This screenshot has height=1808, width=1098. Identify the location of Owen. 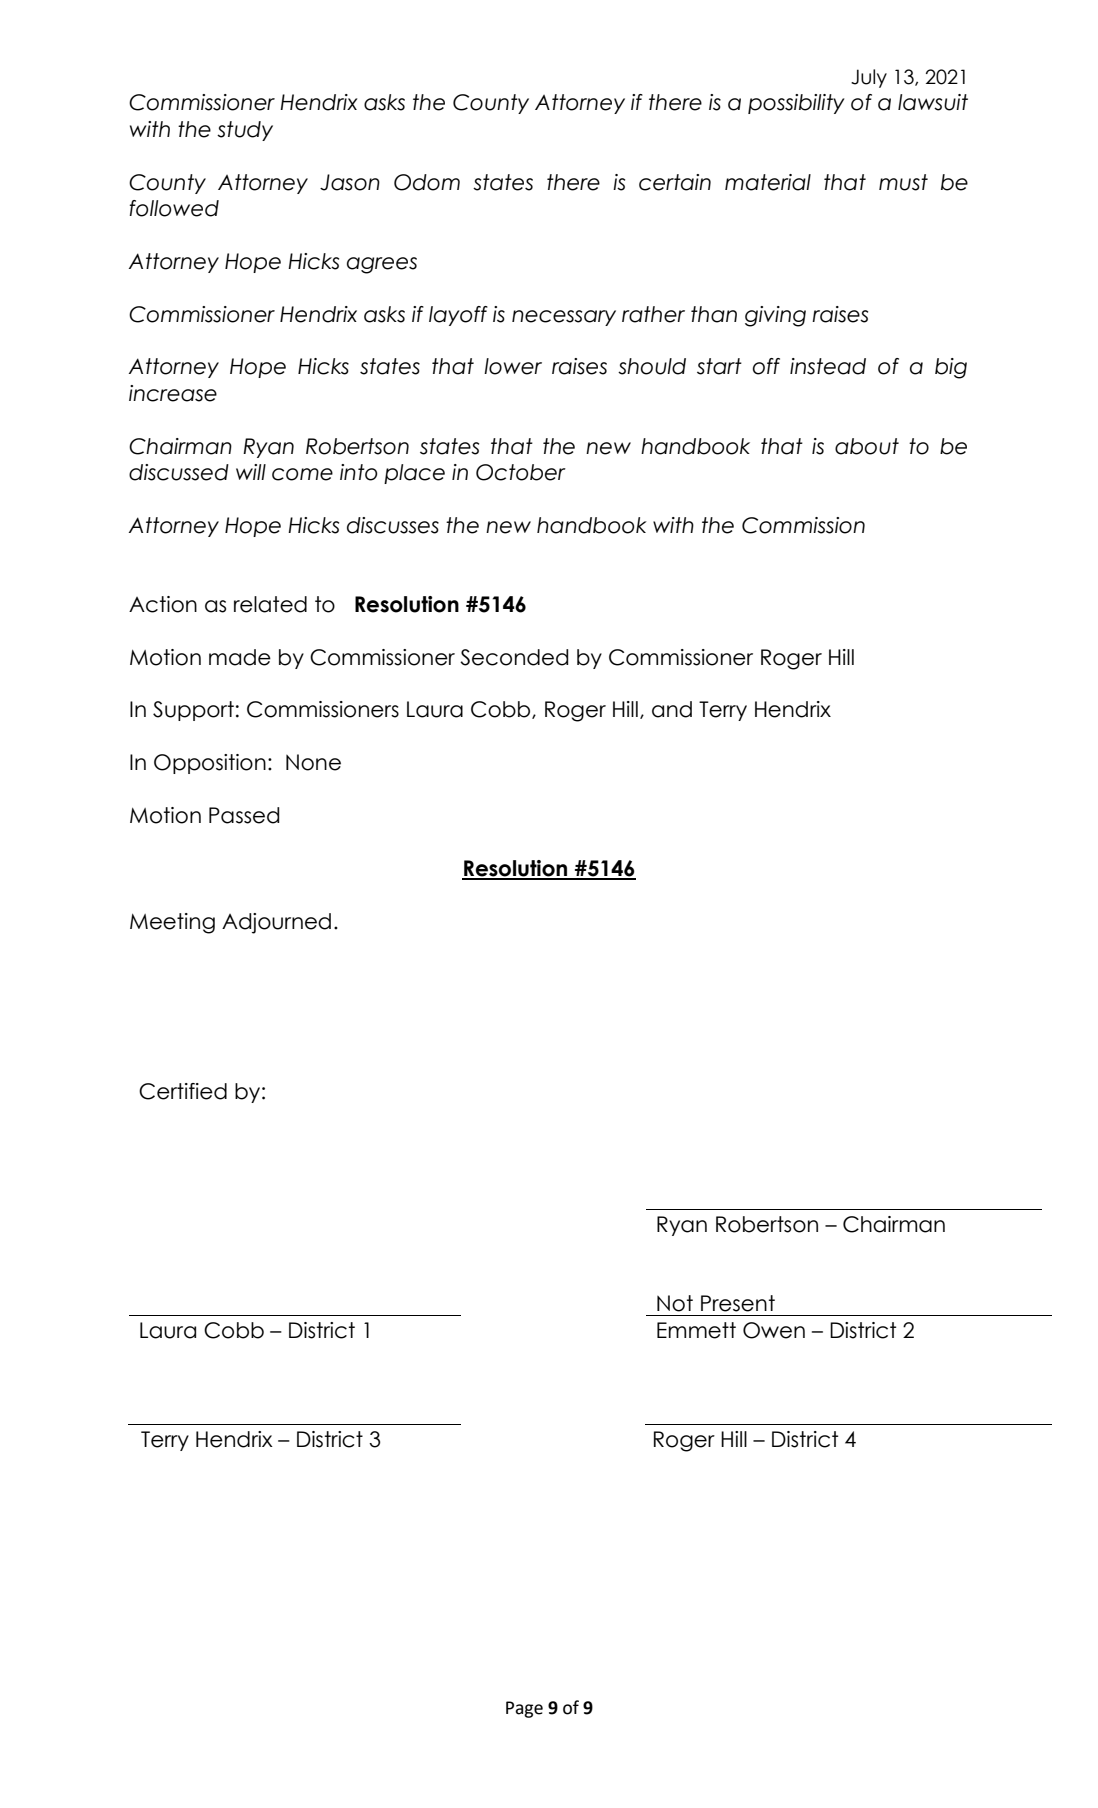
(774, 1330).
